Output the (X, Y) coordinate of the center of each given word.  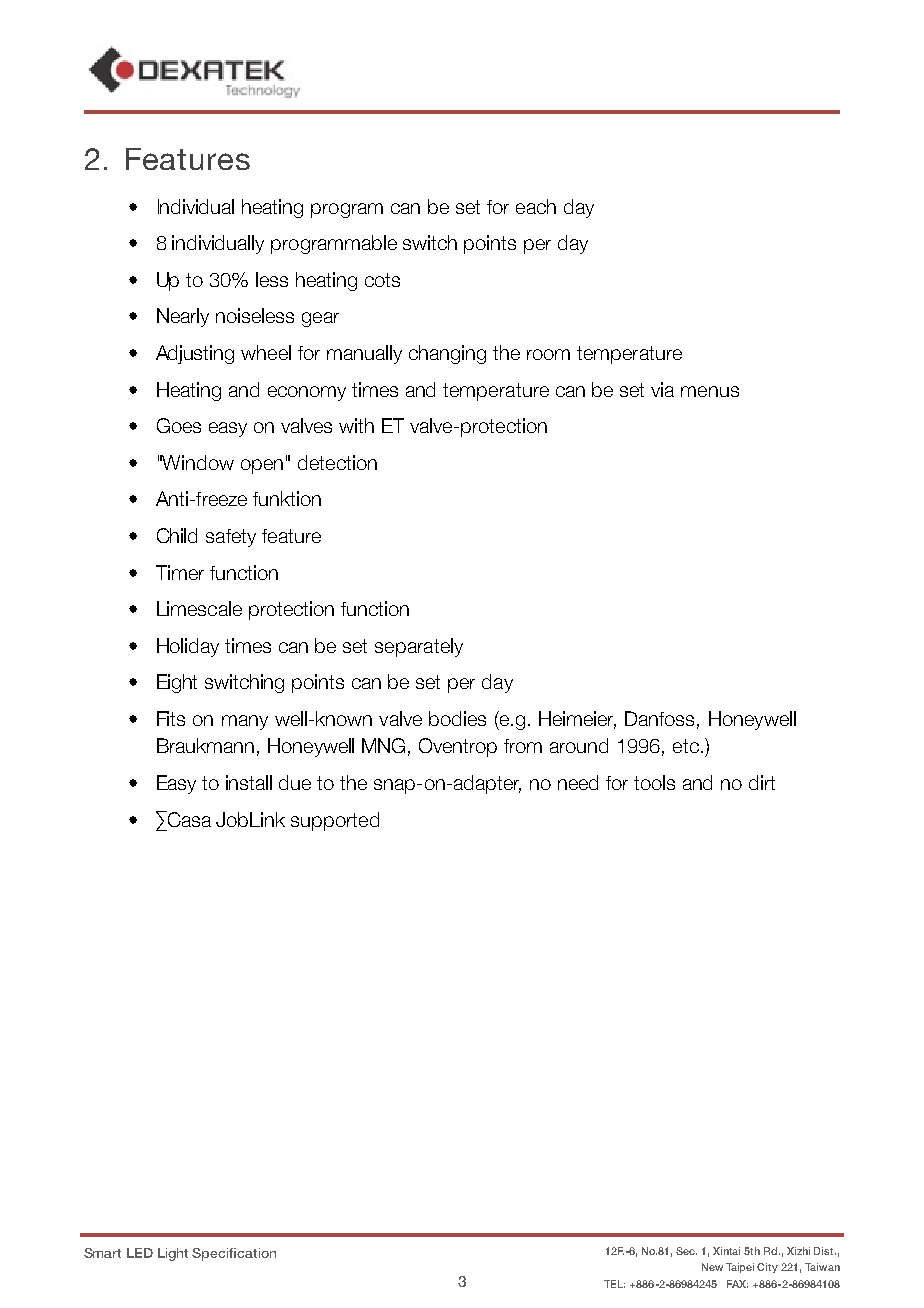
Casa (188, 819)
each (536, 206)
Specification (234, 1254)
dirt (762, 782)
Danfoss (659, 718)
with (356, 425)
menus (710, 391)
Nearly (183, 317)
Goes (179, 425)
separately (419, 647)
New (712, 1267)
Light (173, 1254)
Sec (686, 1251)
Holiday (188, 647)
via (662, 389)
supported (335, 821)
